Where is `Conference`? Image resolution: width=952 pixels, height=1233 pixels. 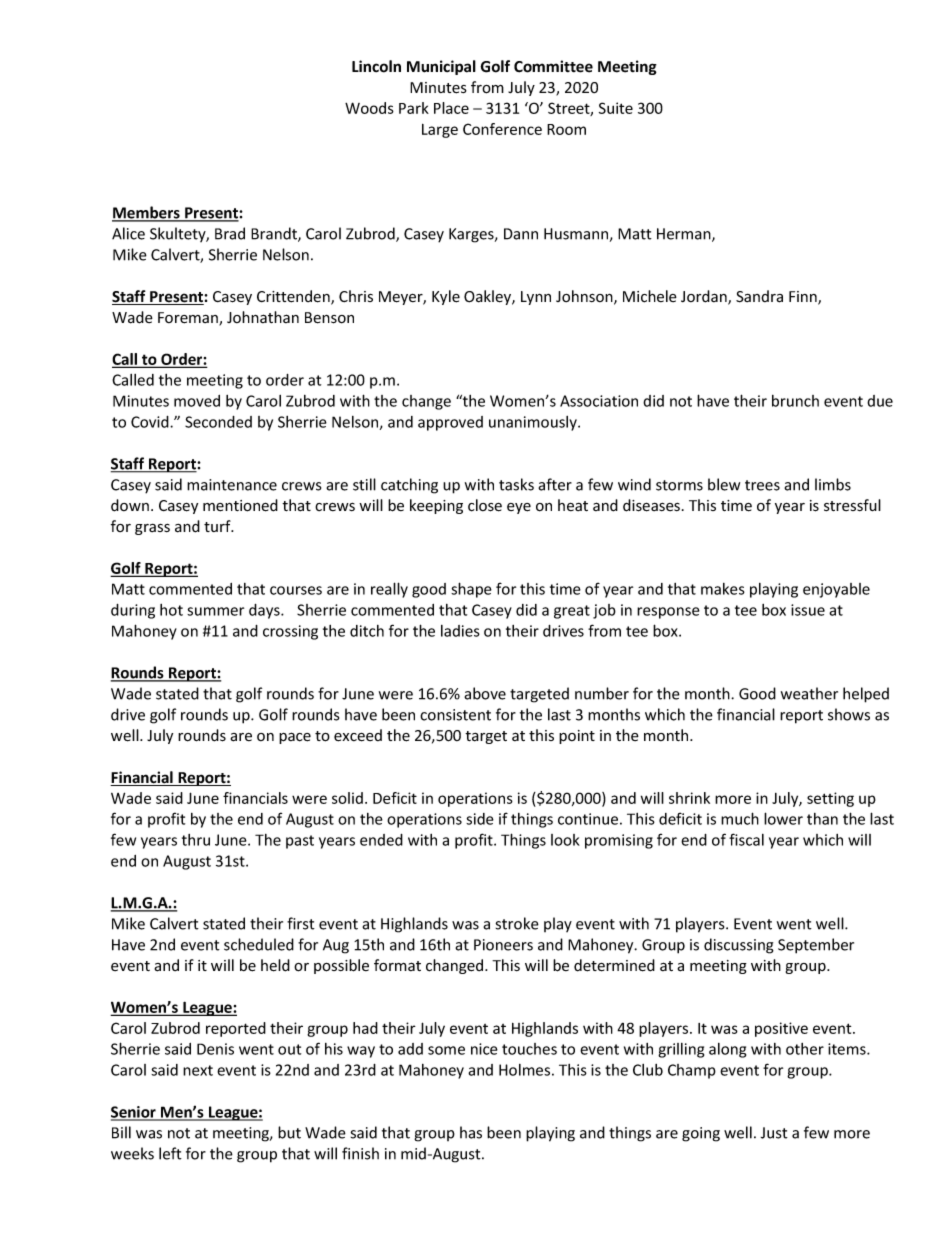 Conference is located at coordinates (502, 129).
